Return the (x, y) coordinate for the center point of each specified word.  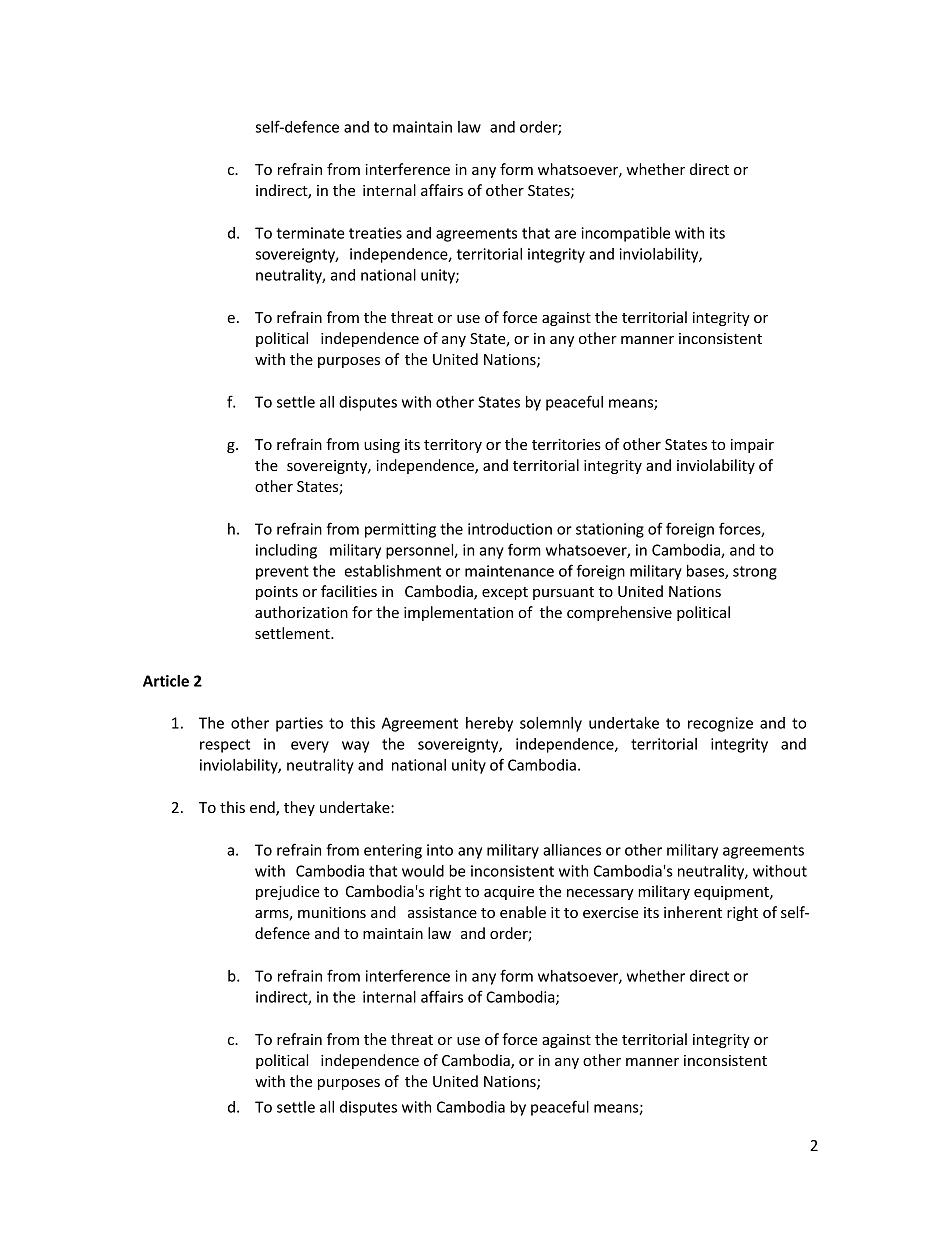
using (382, 446)
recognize (720, 724)
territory (453, 446)
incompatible (626, 234)
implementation (458, 613)
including (286, 551)
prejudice (288, 892)
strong (755, 573)
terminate (310, 233)
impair (752, 446)
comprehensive (619, 613)
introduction (510, 529)
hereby (489, 724)
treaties (375, 233)
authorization (301, 612)
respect (225, 746)
